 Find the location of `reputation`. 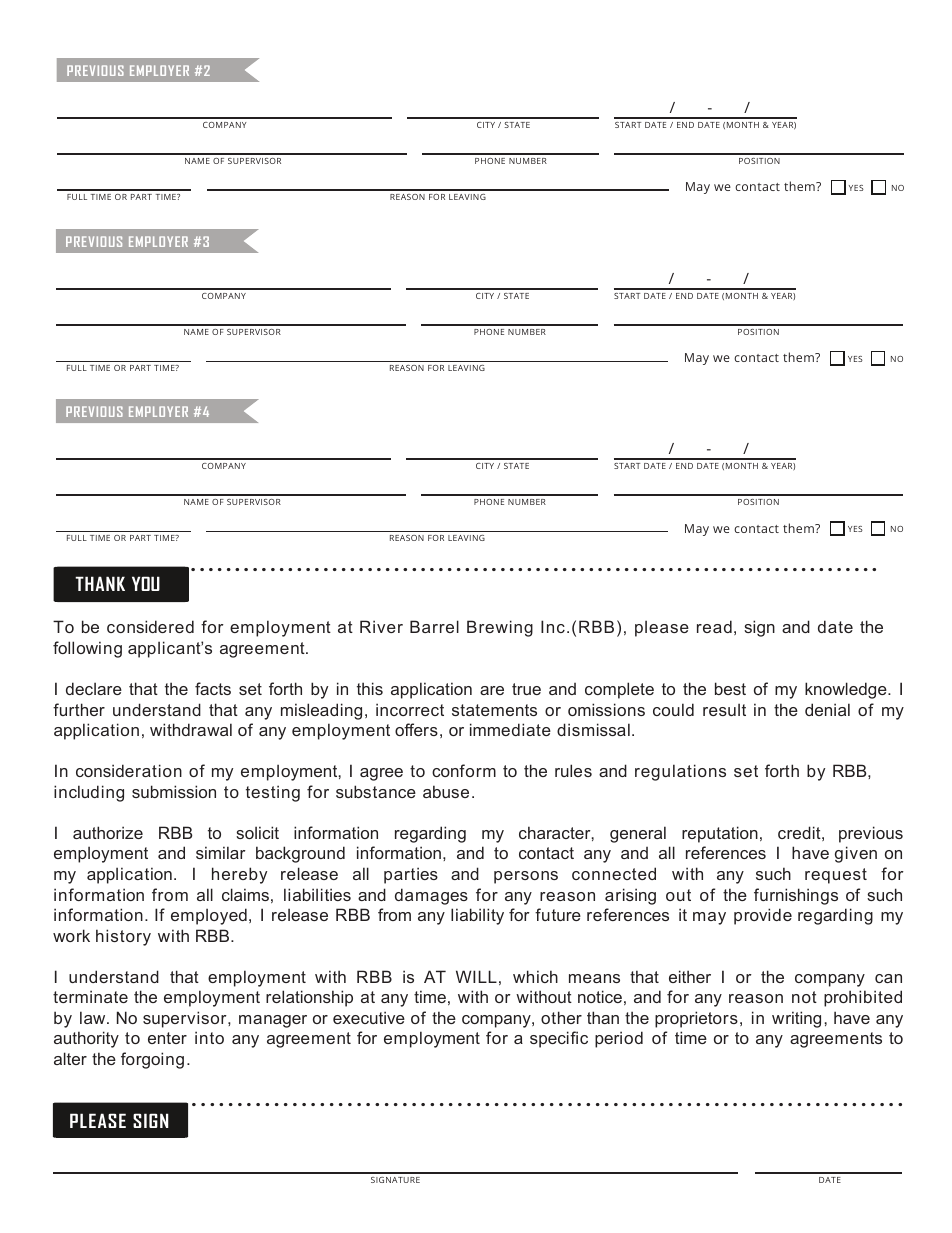

reputation is located at coordinates (720, 834).
